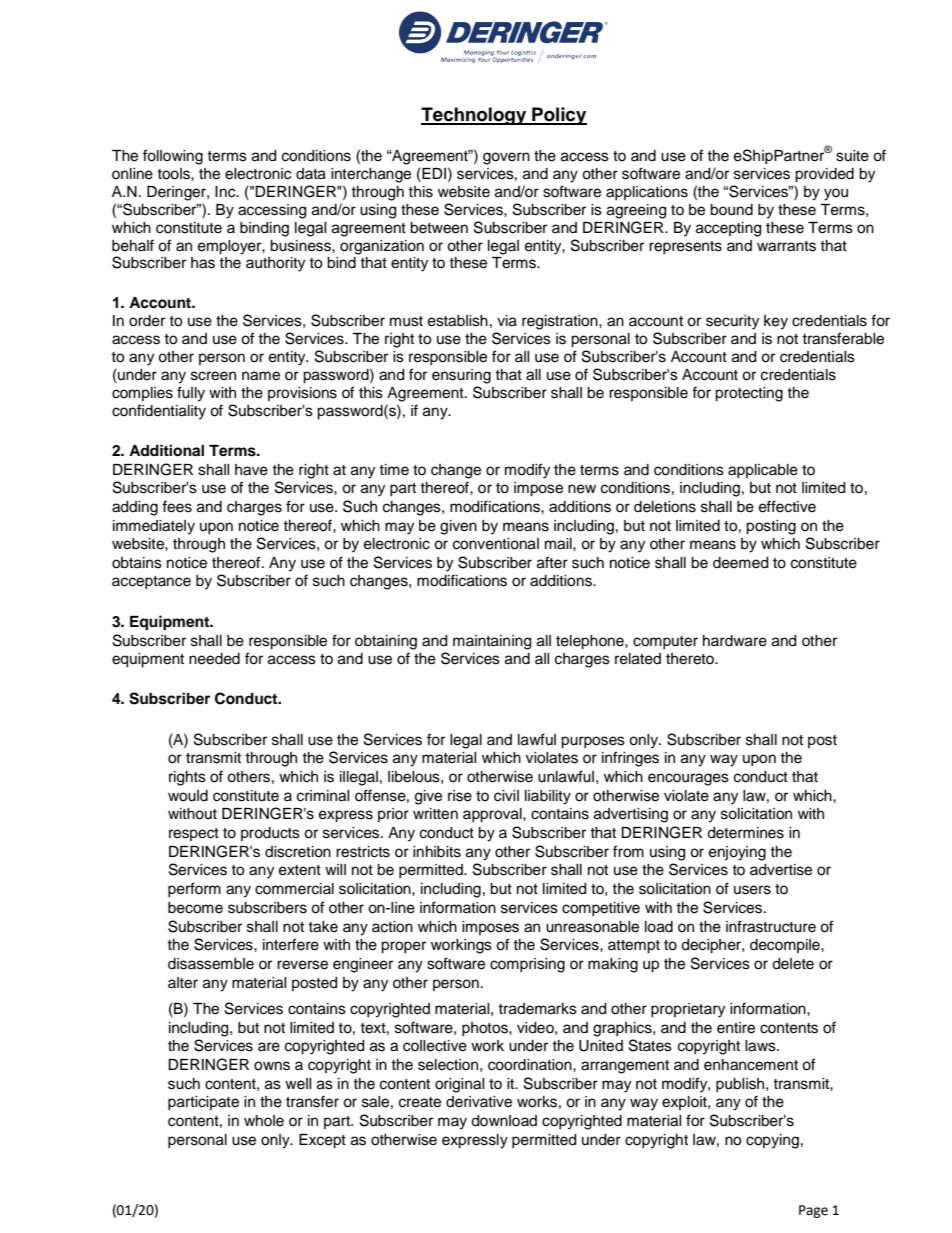 Image resolution: width=952 pixels, height=1233 pixels. What do you see at coordinates (173, 157) in the page?
I see `following` at bounding box center [173, 157].
